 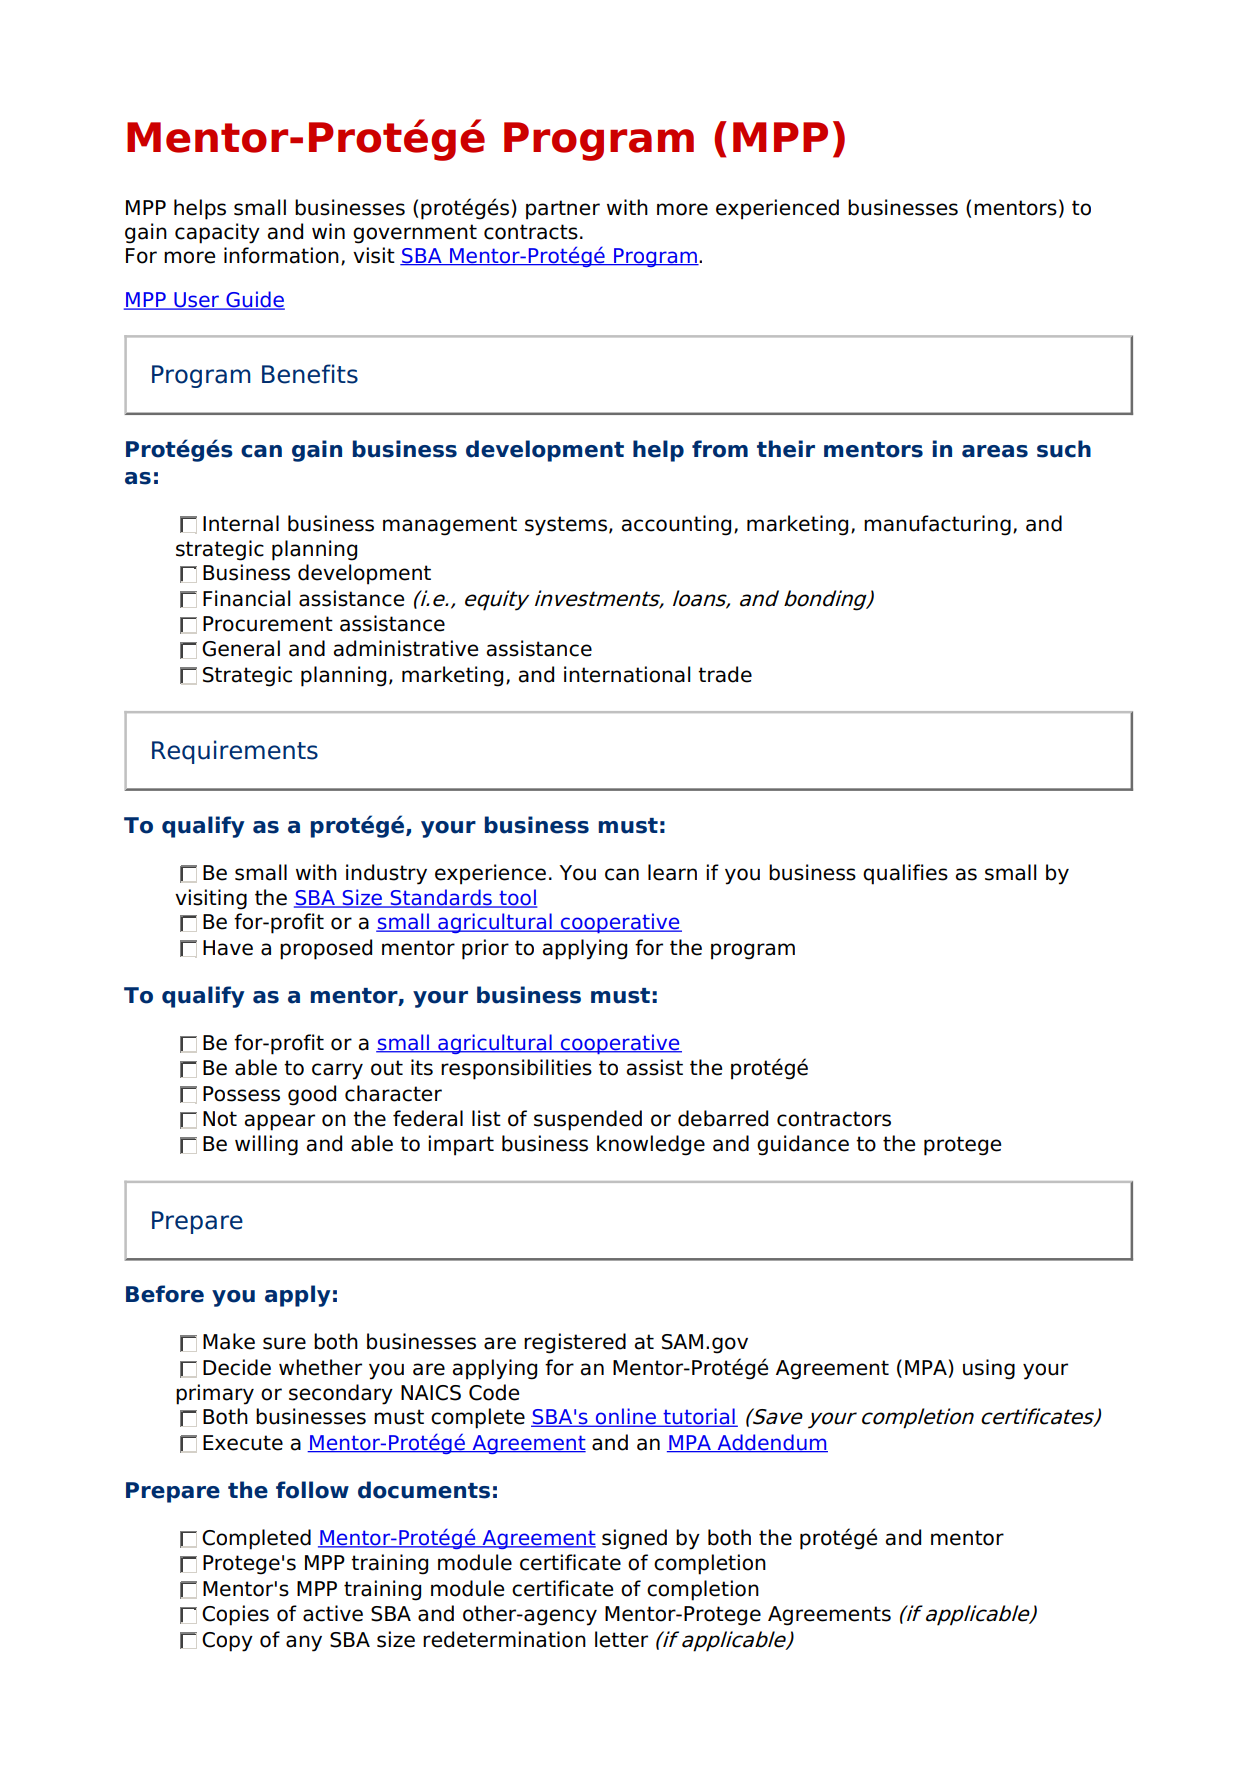 What do you see at coordinates (563, 210) in the screenshot?
I see `partner` at bounding box center [563, 210].
